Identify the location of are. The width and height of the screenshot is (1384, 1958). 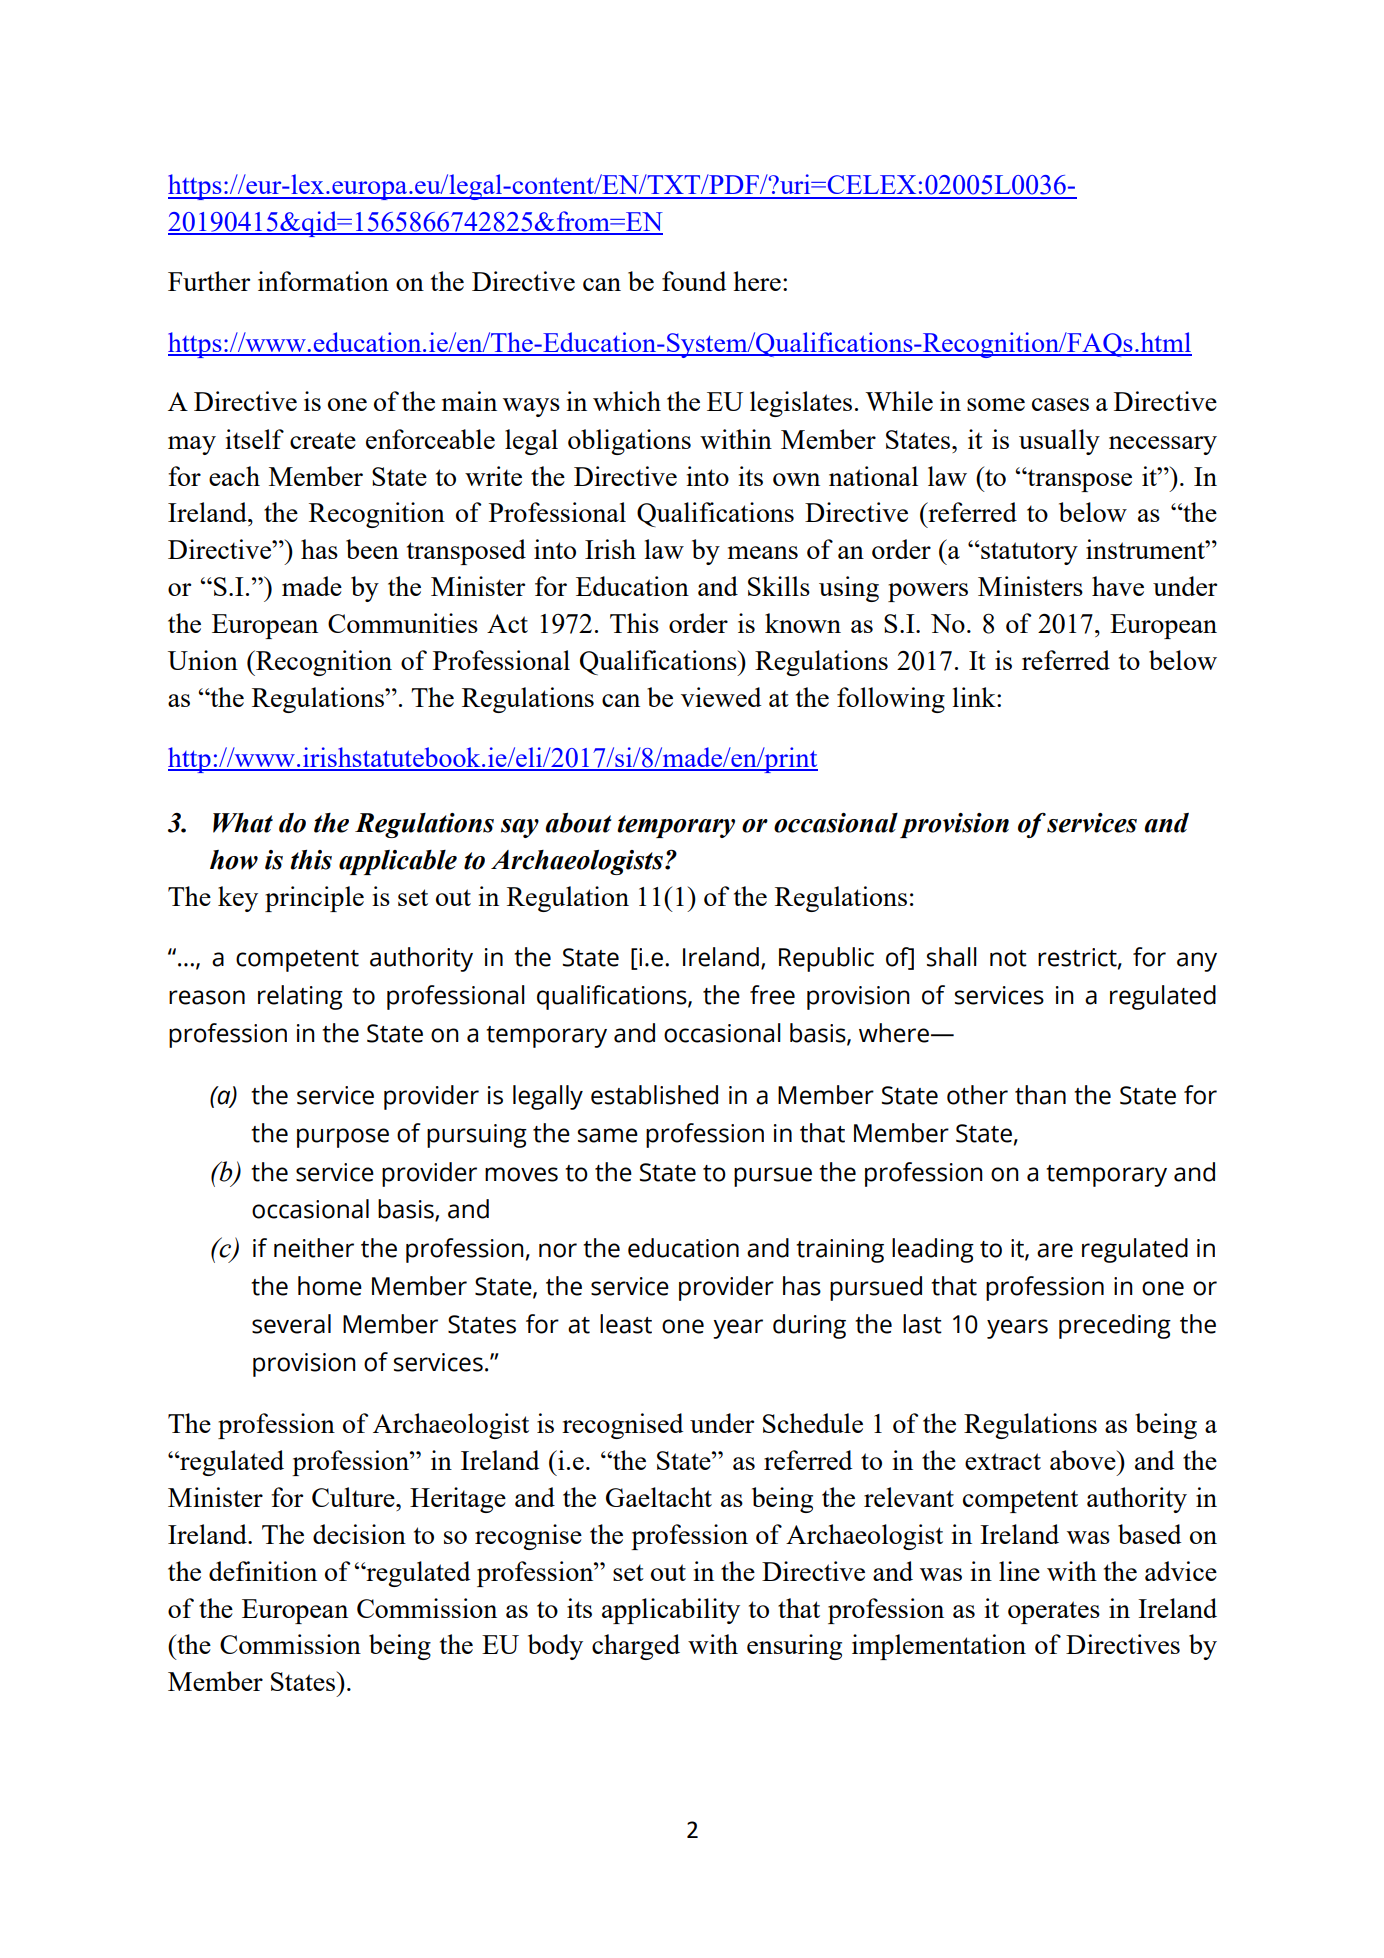
(1055, 1250).
